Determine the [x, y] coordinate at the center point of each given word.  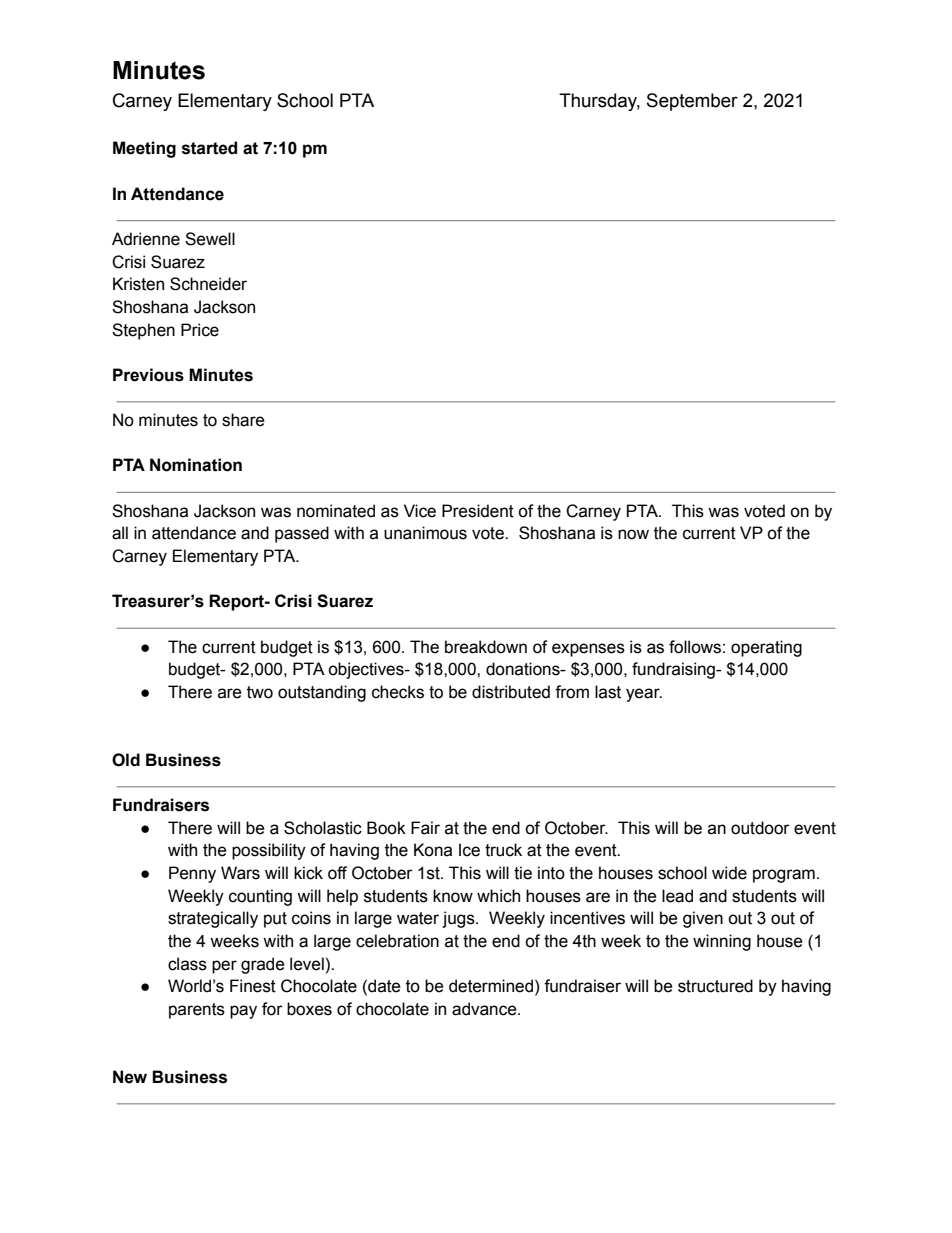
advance [485, 1009]
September [692, 102]
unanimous [425, 533]
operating [766, 648]
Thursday [599, 102]
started [209, 148]
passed [302, 534]
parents [197, 1011]
